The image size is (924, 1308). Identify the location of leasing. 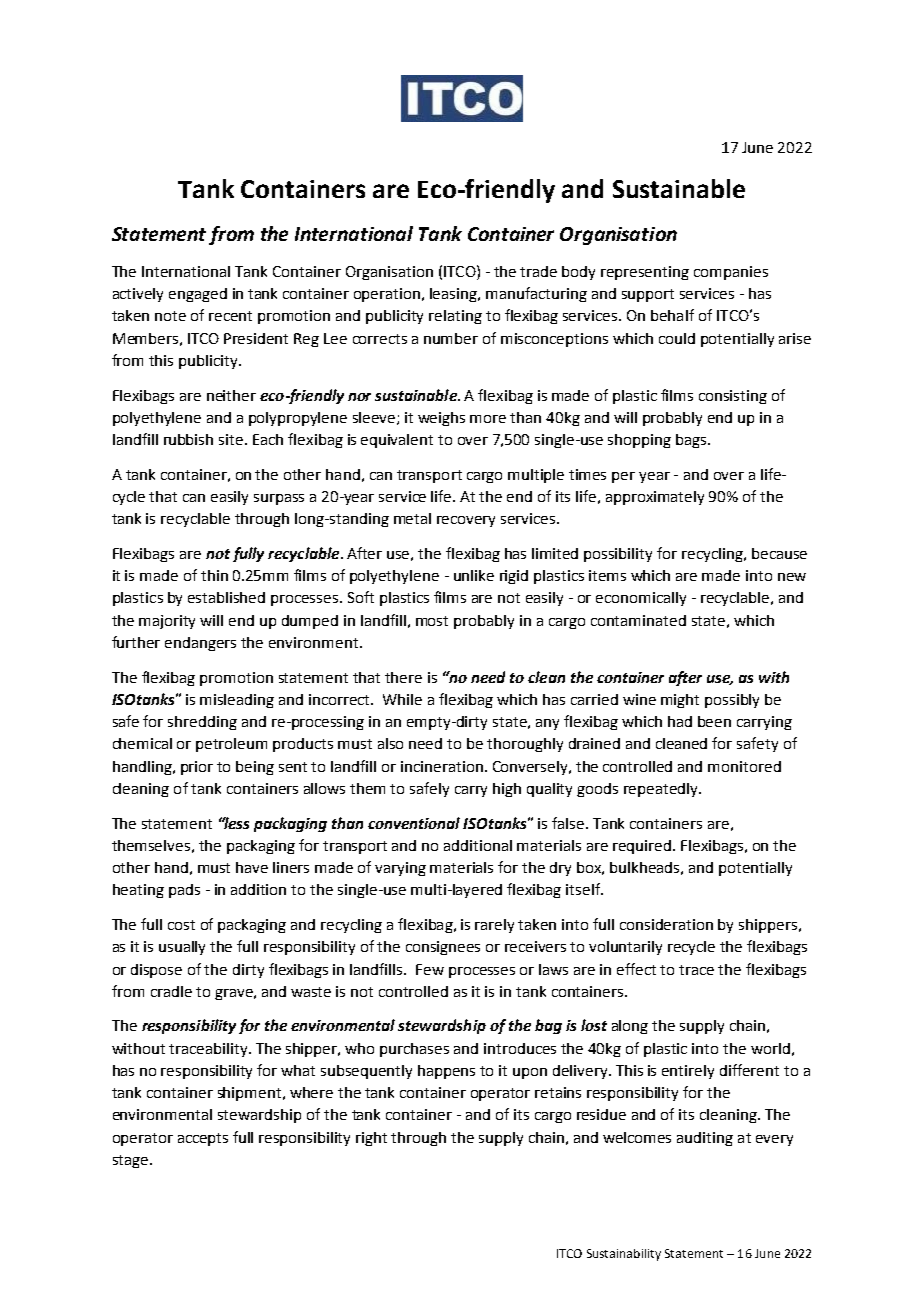
(455, 295).
